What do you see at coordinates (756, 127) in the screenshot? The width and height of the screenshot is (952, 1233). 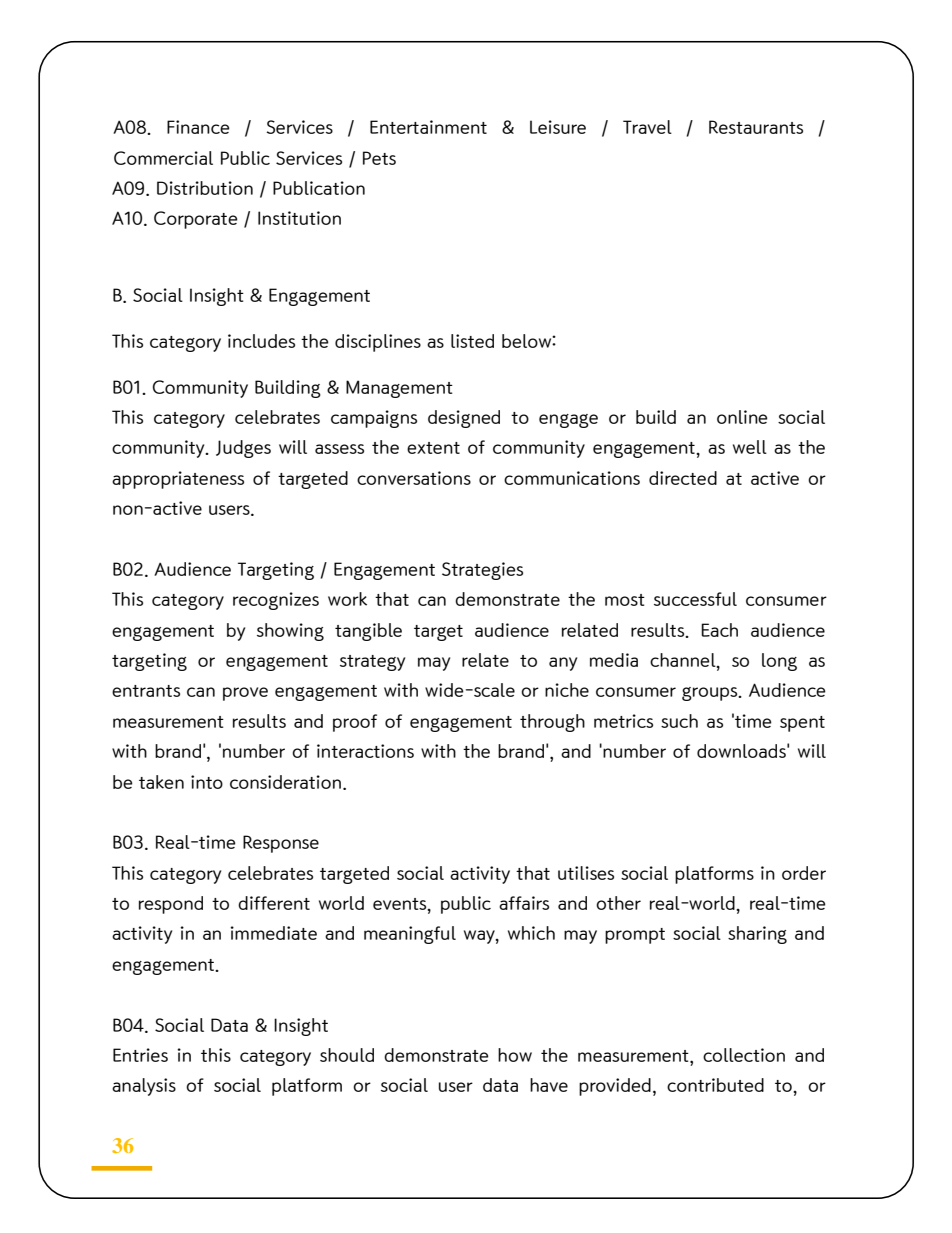 I see `Restaurants` at bounding box center [756, 127].
